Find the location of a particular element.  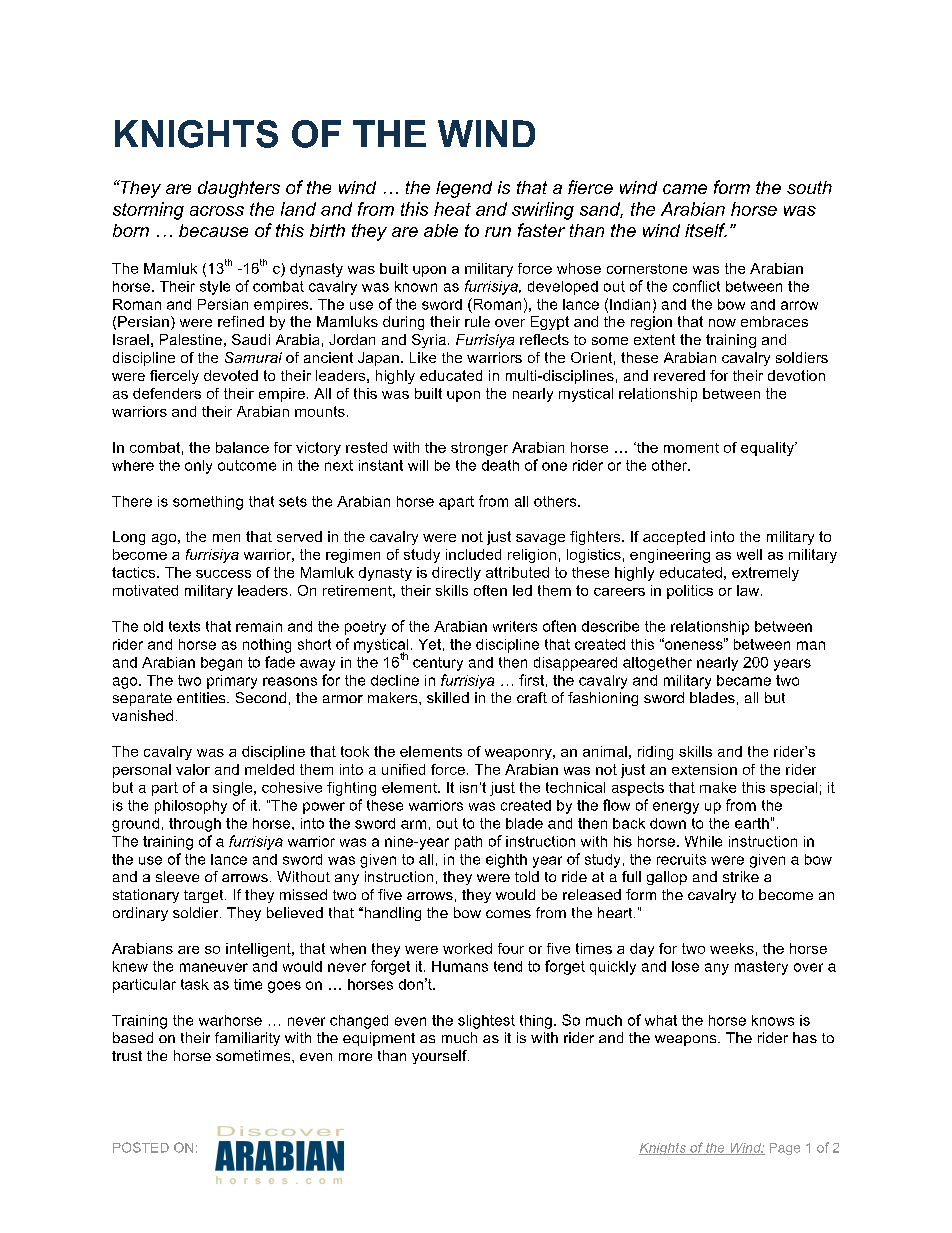

POSTED is located at coordinates (141, 1147).
